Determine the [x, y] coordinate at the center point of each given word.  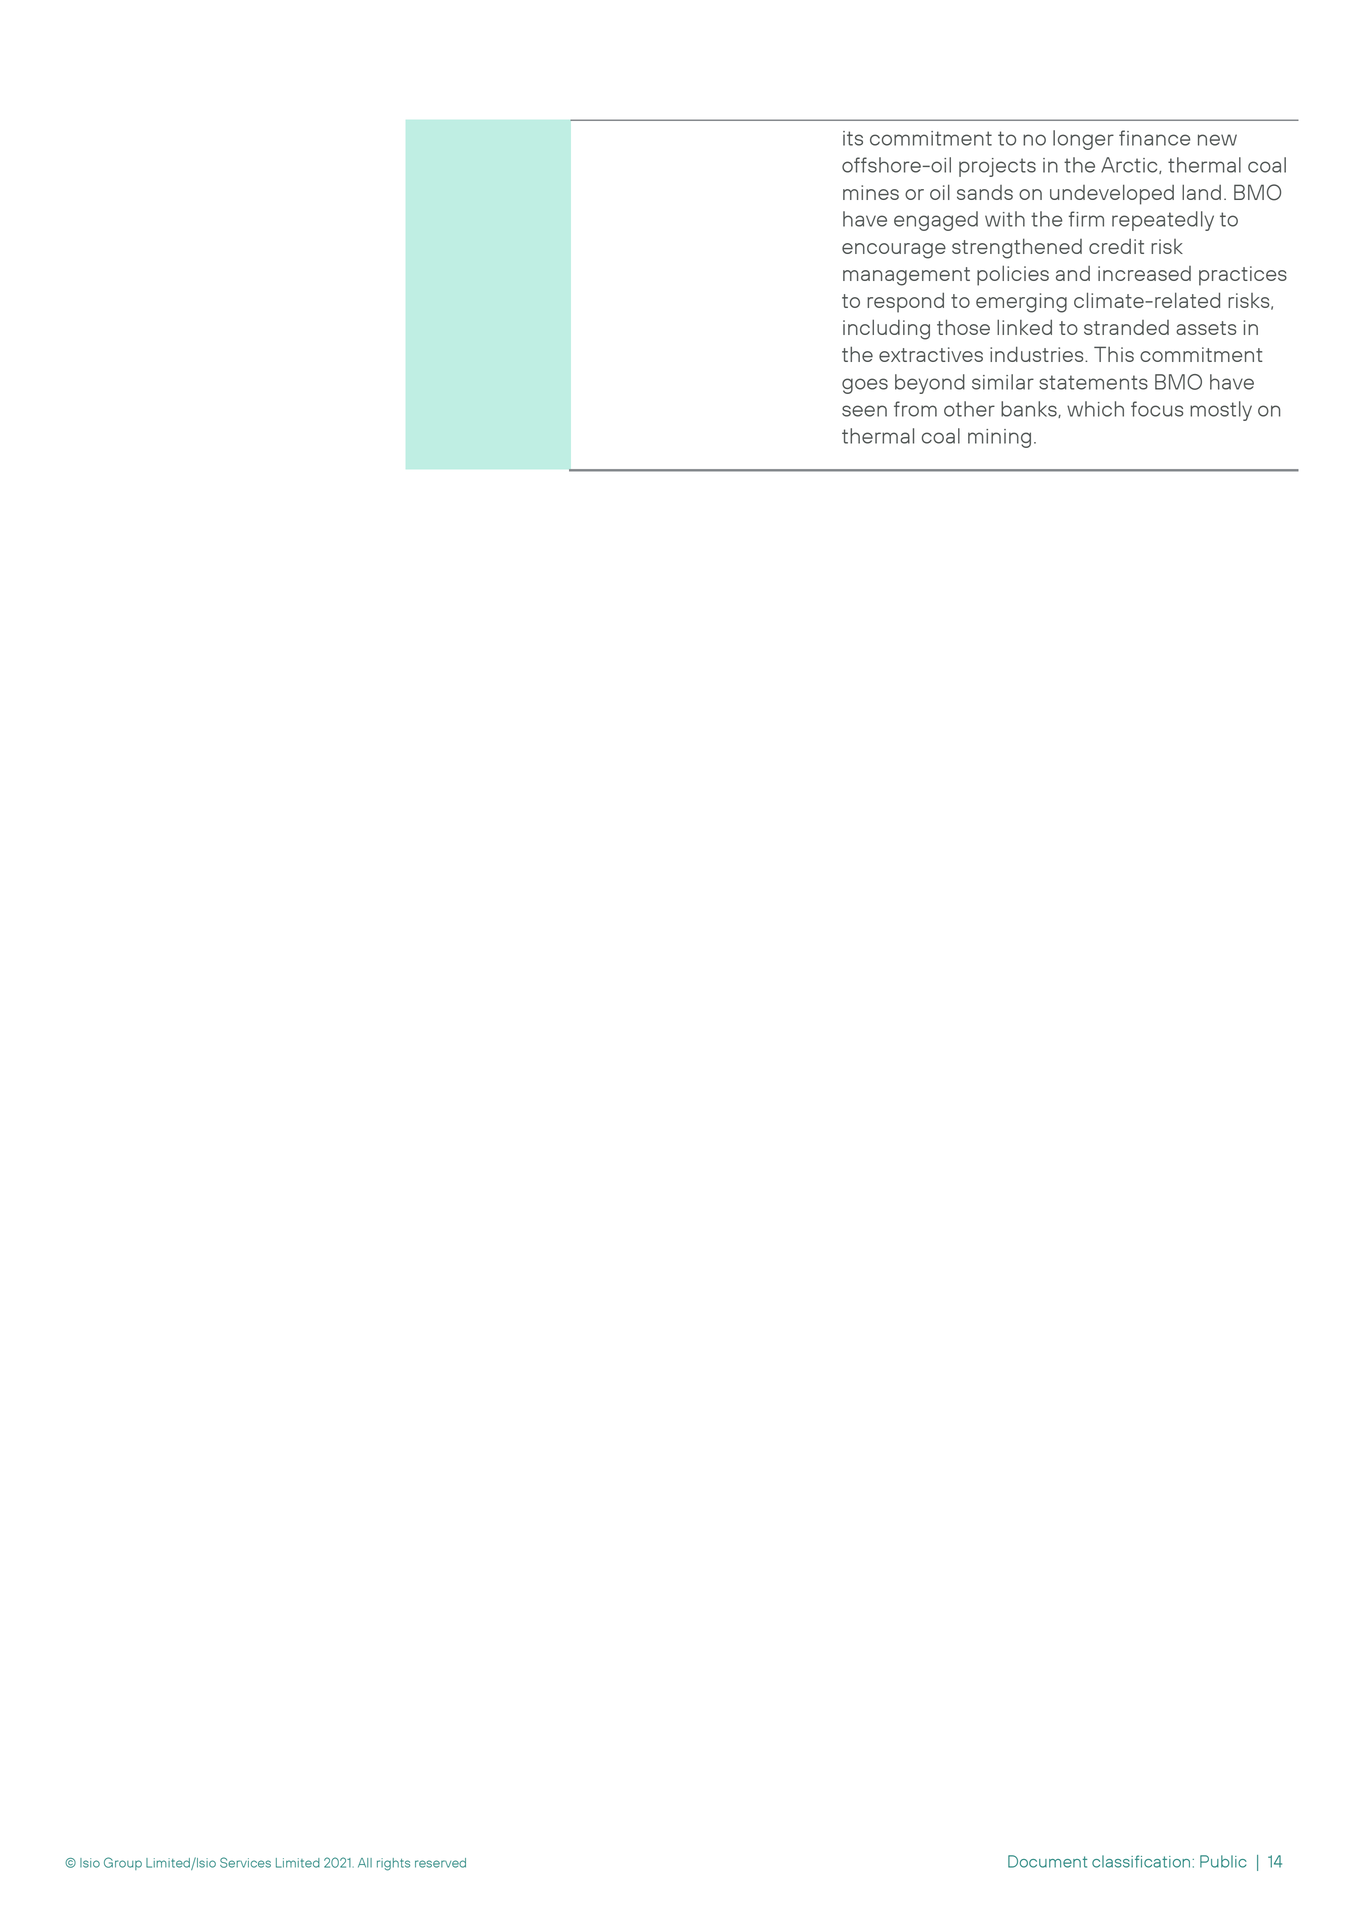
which [1095, 409]
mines [871, 192]
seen [864, 411]
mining [999, 438]
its [853, 138]
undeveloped [1112, 194]
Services [245, 1862]
